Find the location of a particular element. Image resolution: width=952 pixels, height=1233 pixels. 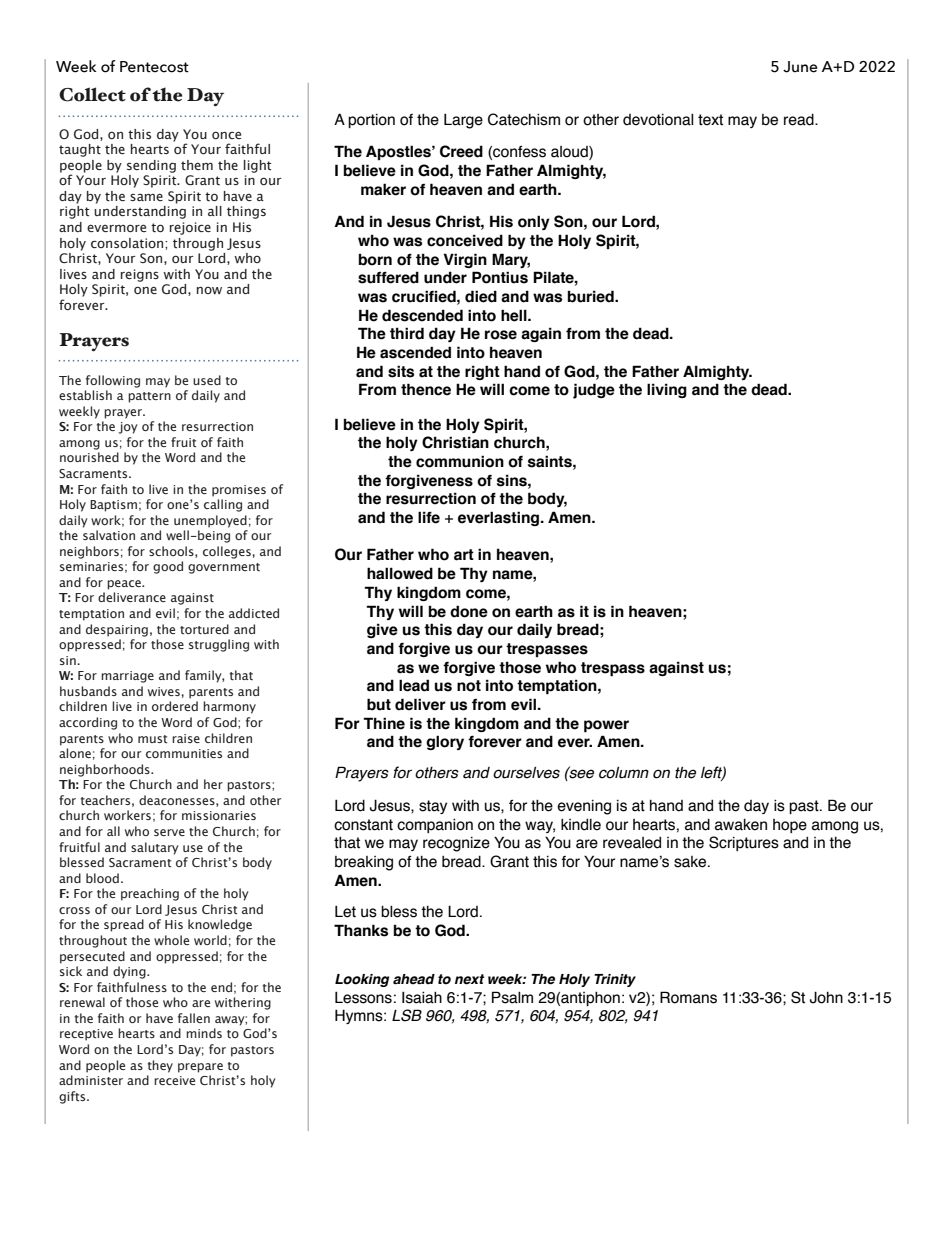

done is located at coordinates (469, 611).
